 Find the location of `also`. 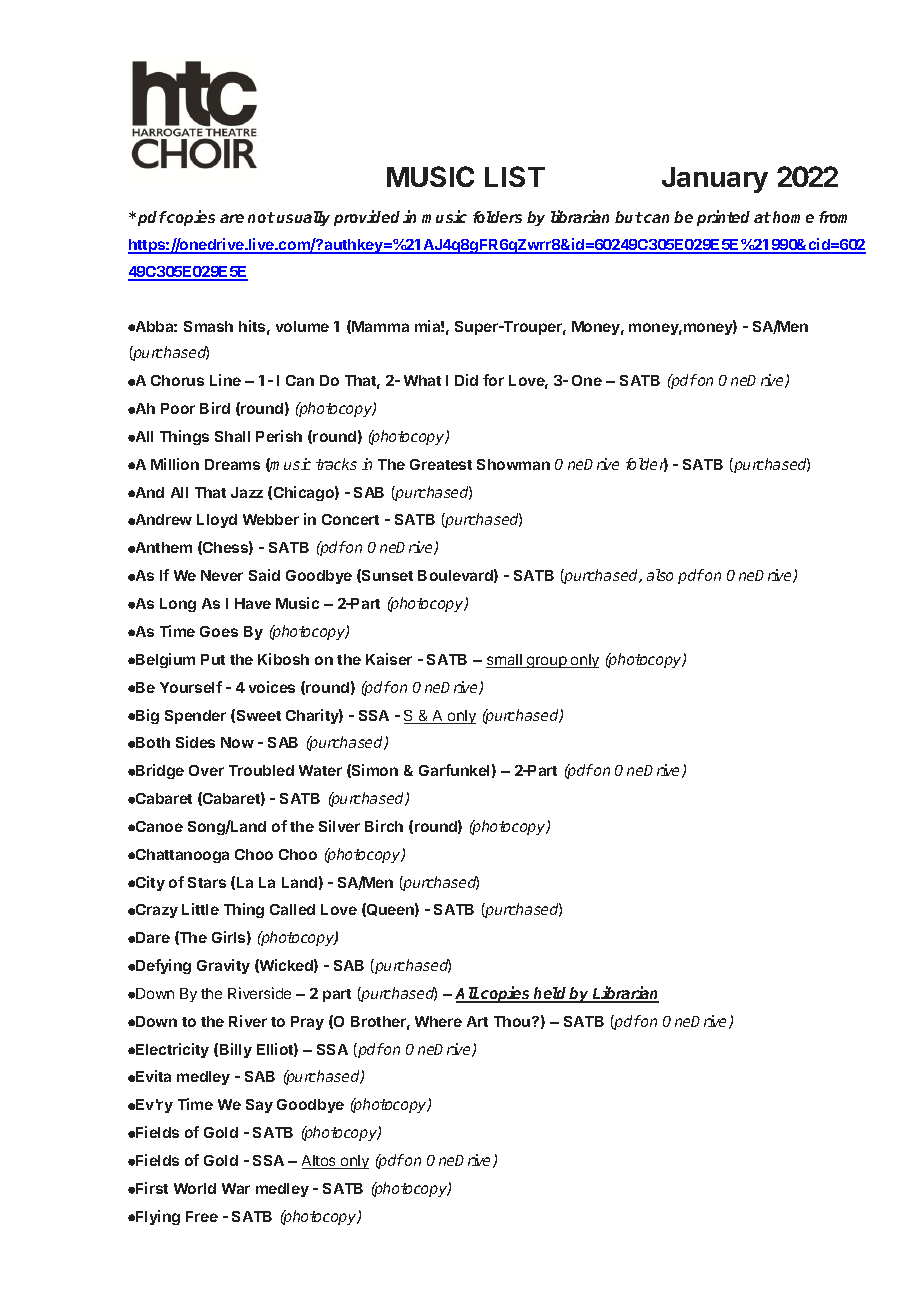

also is located at coordinates (660, 575).
